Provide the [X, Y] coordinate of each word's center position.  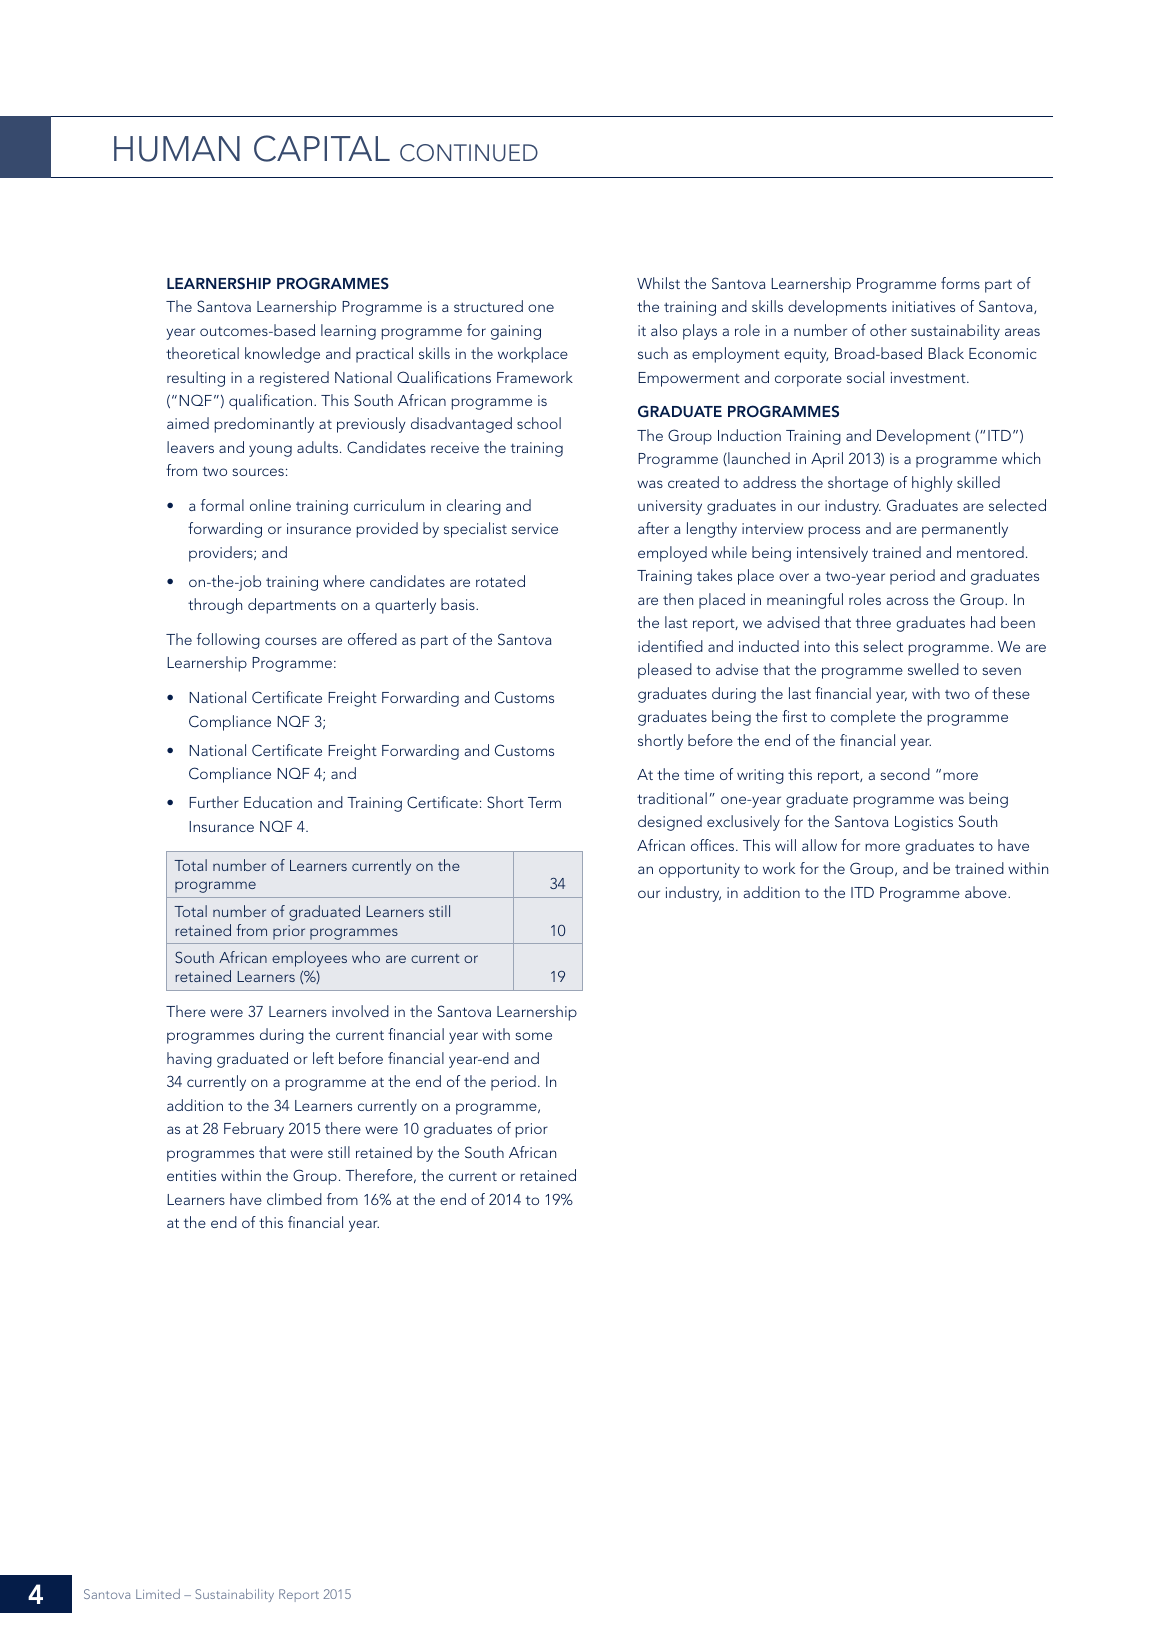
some [533, 1036]
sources [258, 472]
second [905, 774]
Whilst [658, 283]
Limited [158, 1594]
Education [278, 802]
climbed [294, 1199]
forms [960, 283]
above [987, 892]
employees [309, 959]
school [539, 423]
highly [932, 484]
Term [544, 802]
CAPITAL [322, 148]
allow [819, 845]
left [323, 1058]
